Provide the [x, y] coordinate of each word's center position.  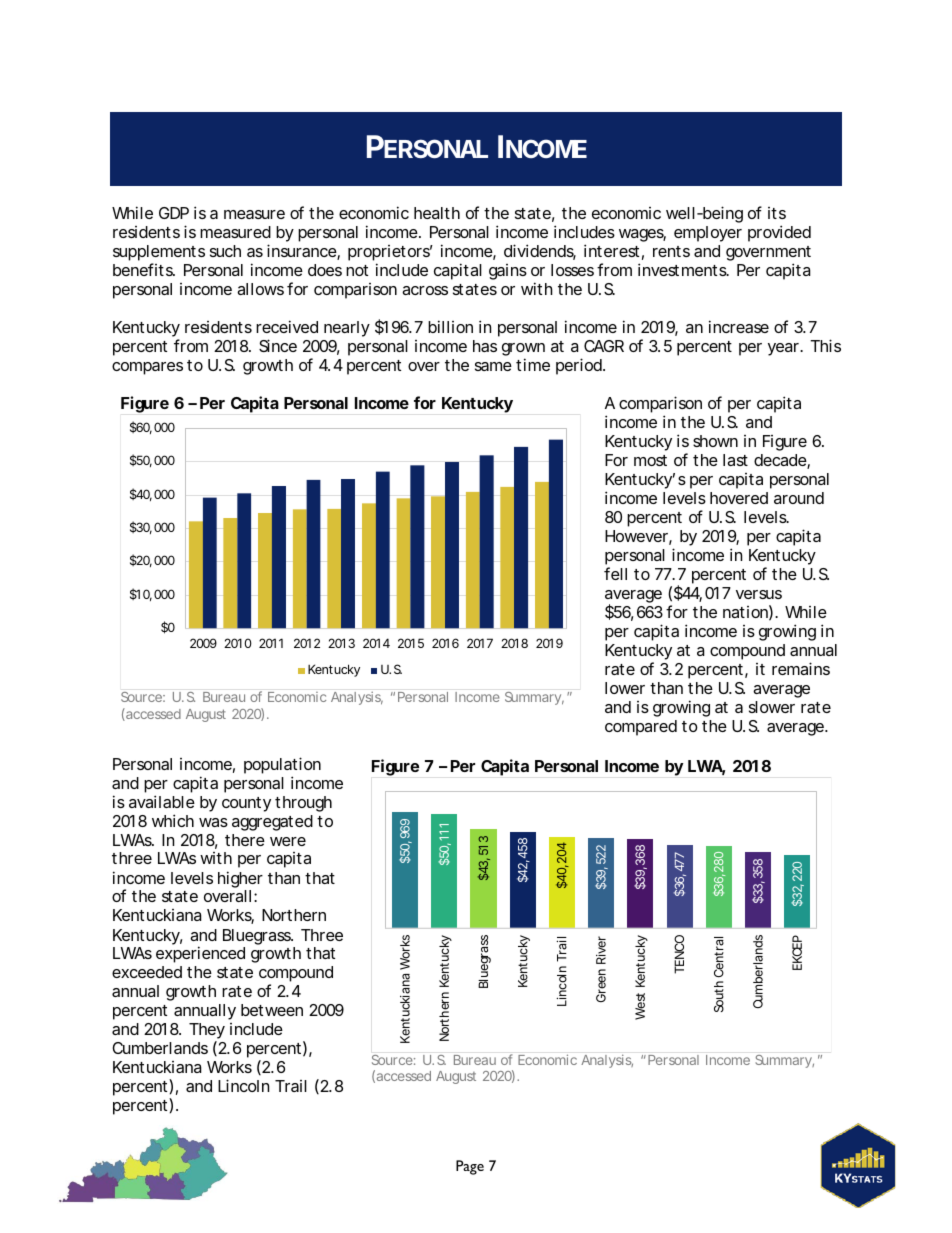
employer [708, 234]
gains [508, 272]
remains [801, 668]
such [225, 251]
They [207, 1032]
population [282, 765]
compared [641, 728]
